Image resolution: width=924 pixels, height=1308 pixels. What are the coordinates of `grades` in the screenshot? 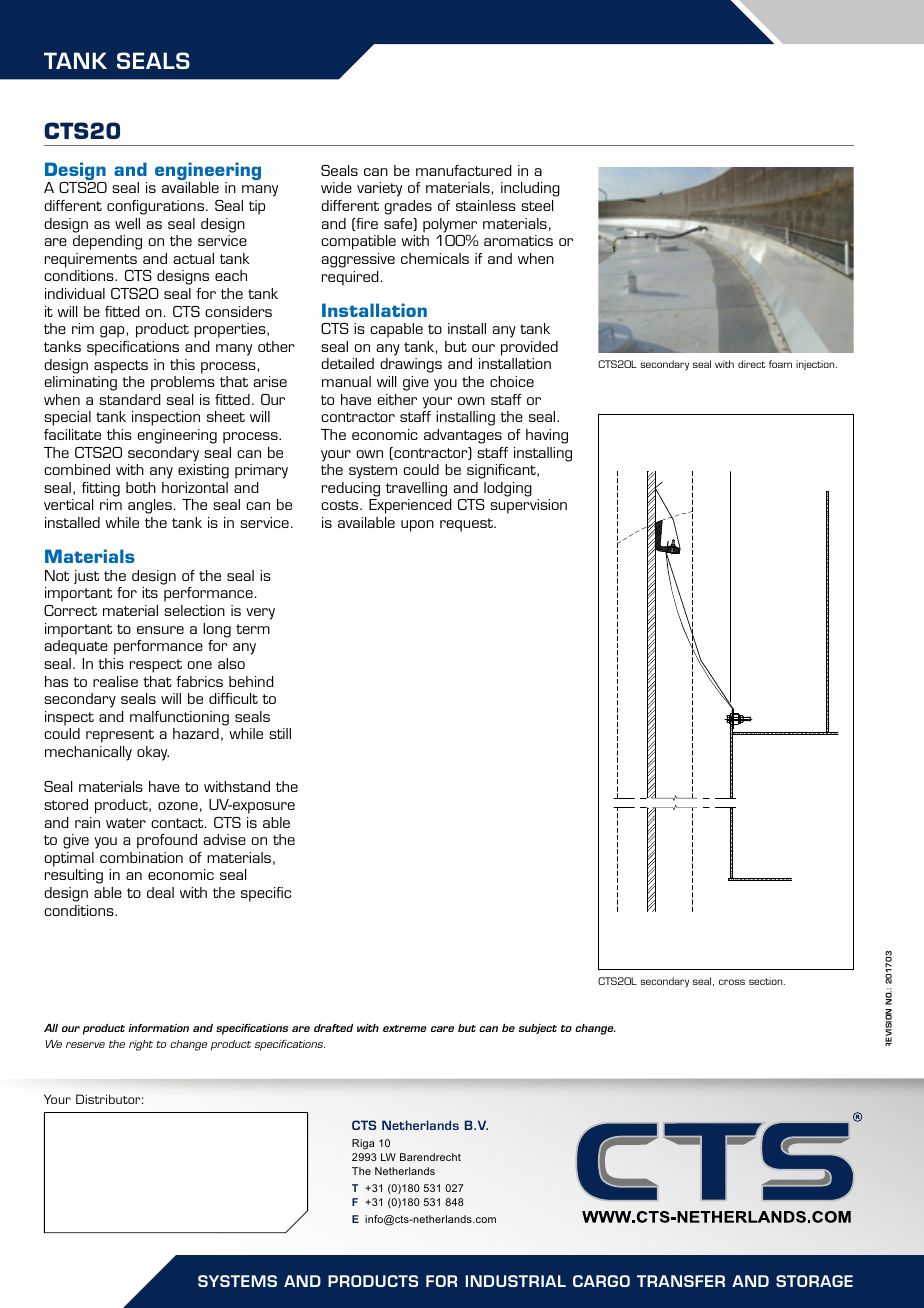 It's located at (408, 207).
